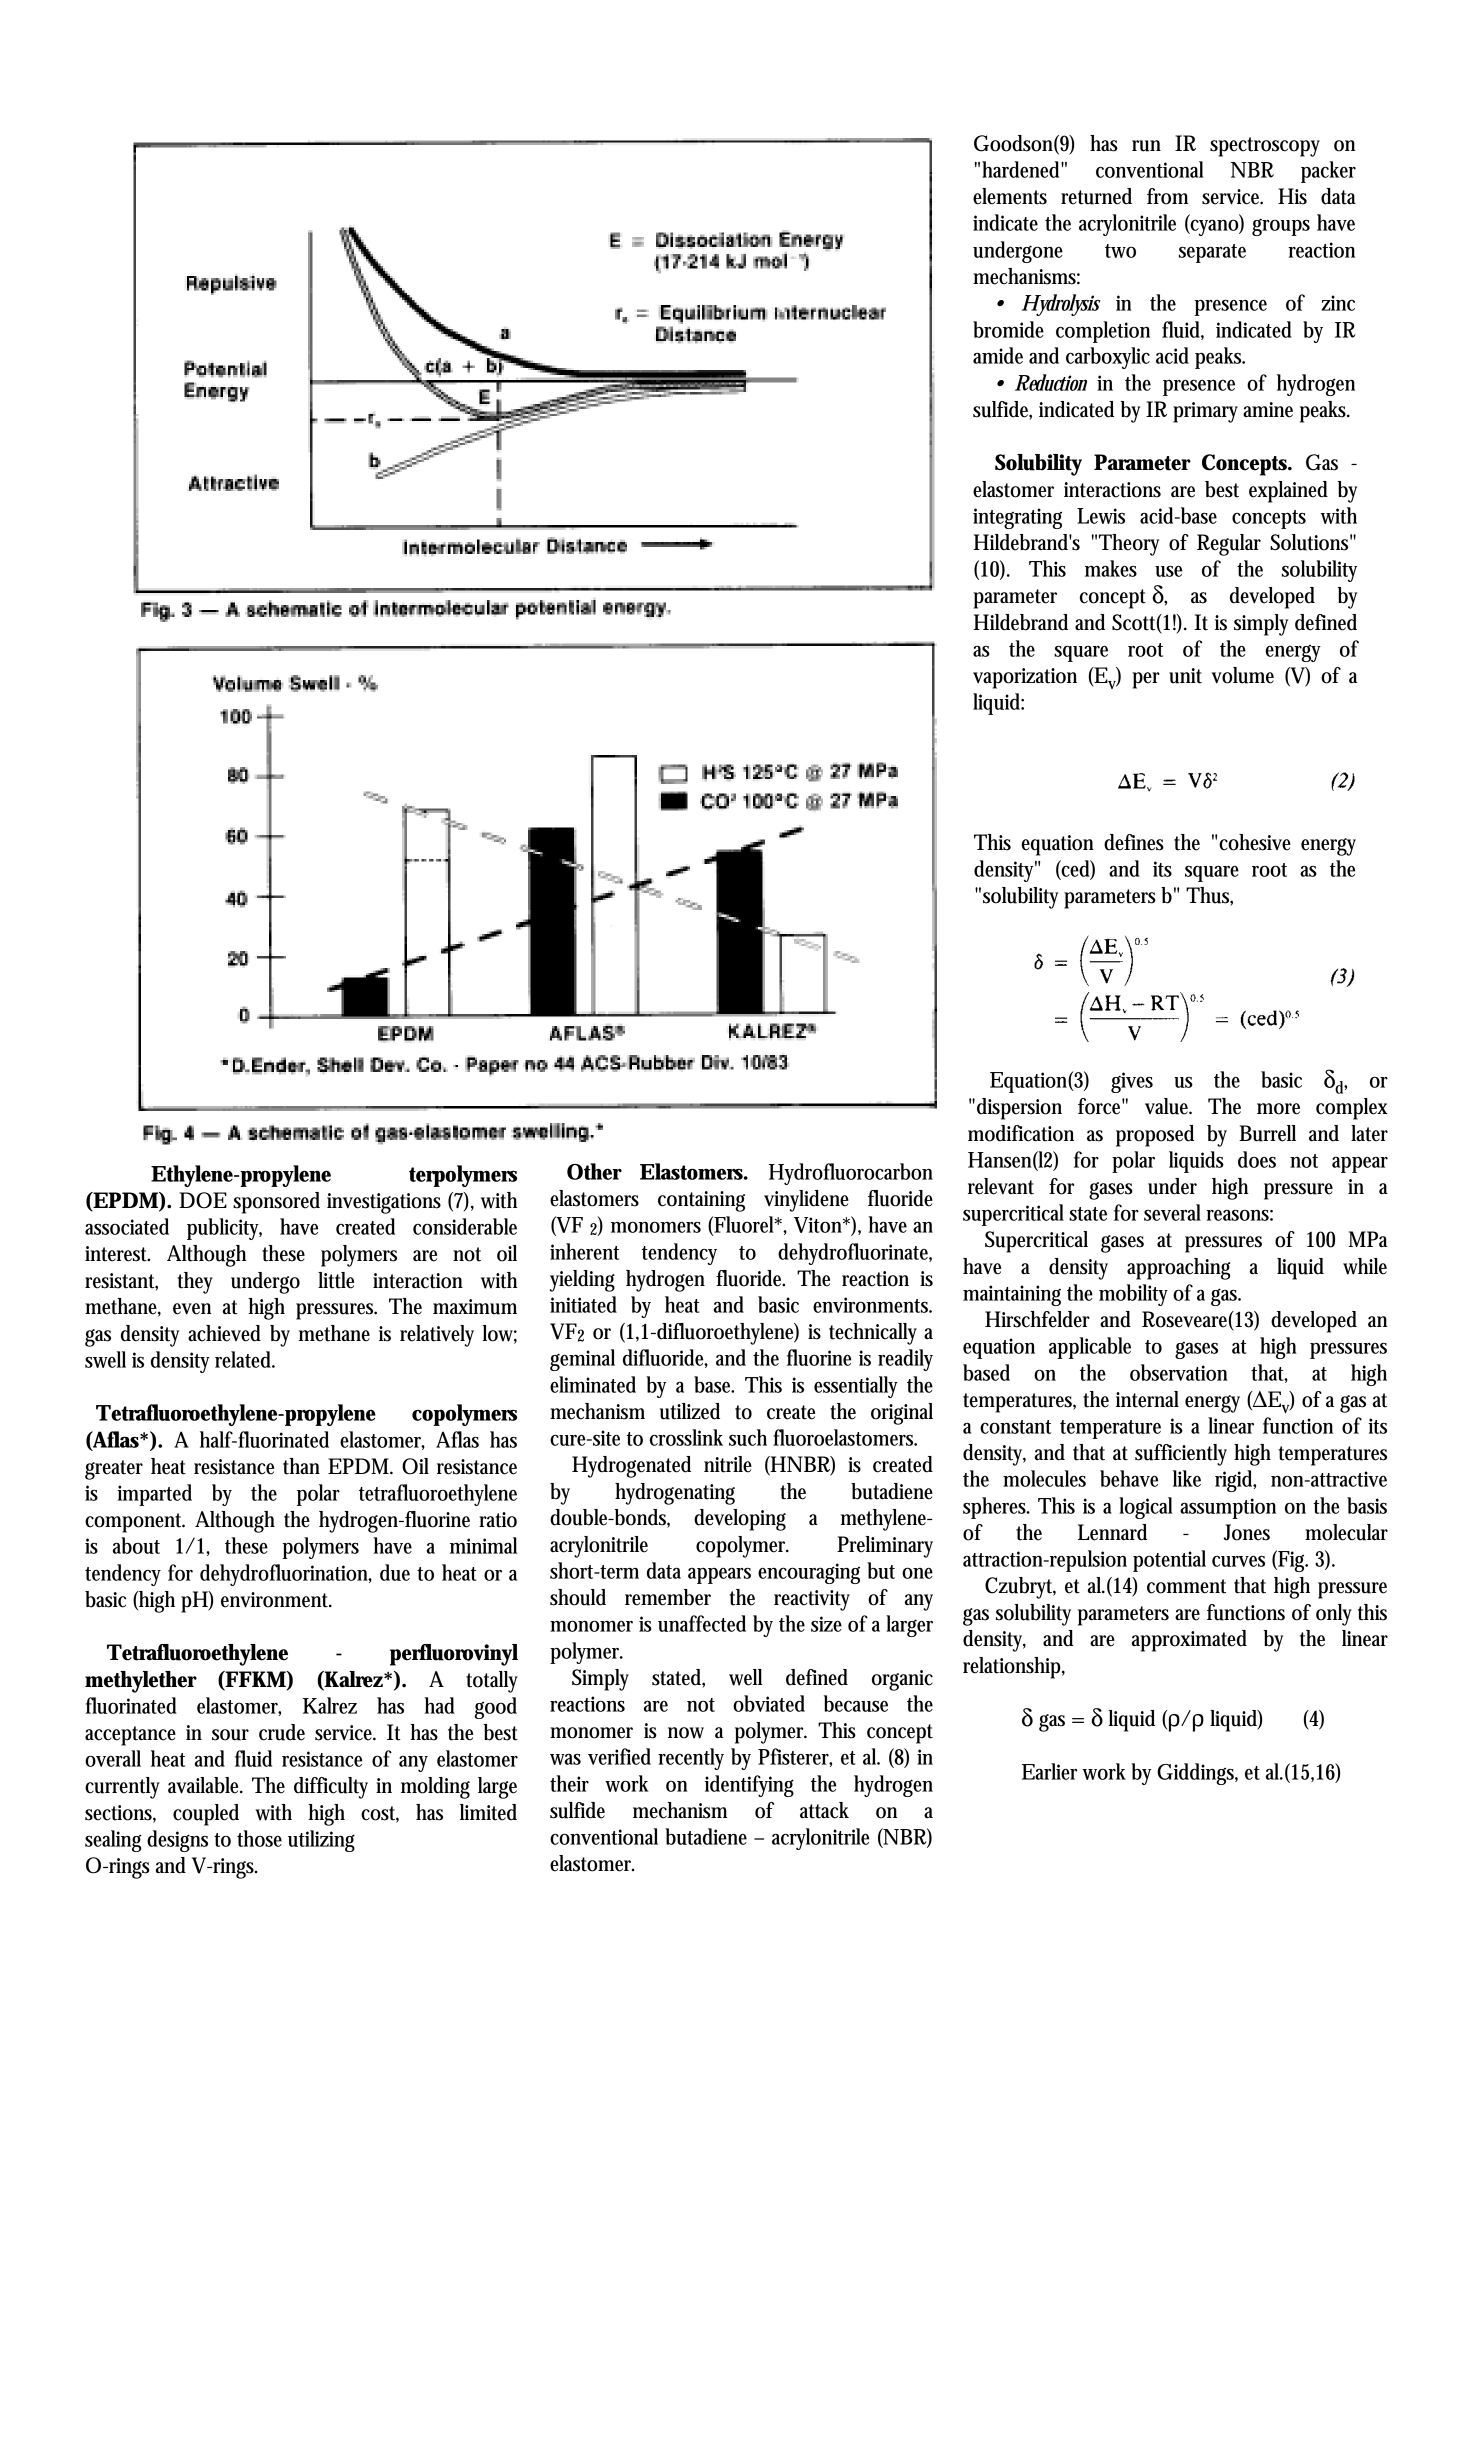  What do you see at coordinates (276, 1203) in the document?
I see `sponsored` at bounding box center [276, 1203].
